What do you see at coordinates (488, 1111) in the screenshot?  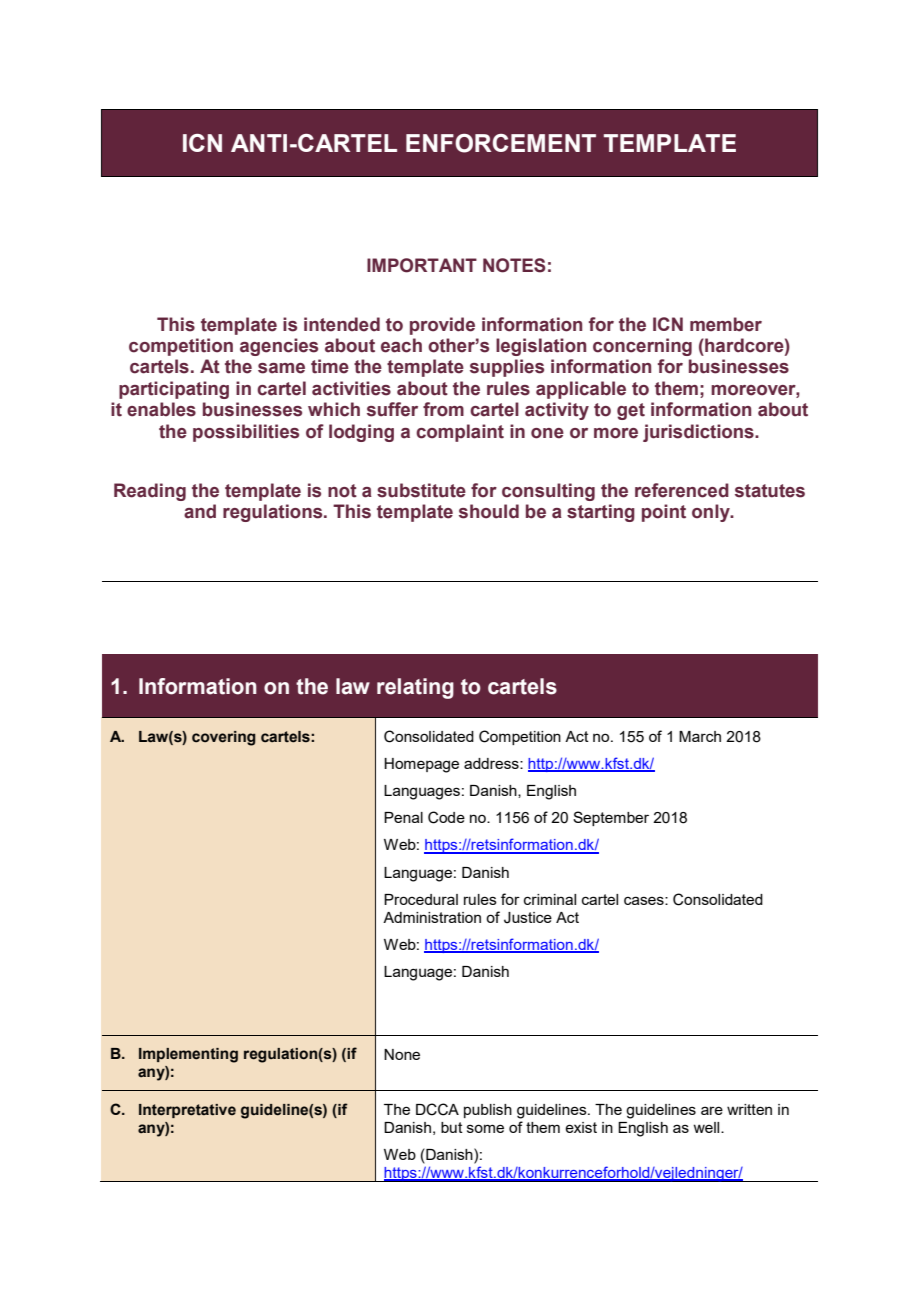 I see `publish` at bounding box center [488, 1111].
